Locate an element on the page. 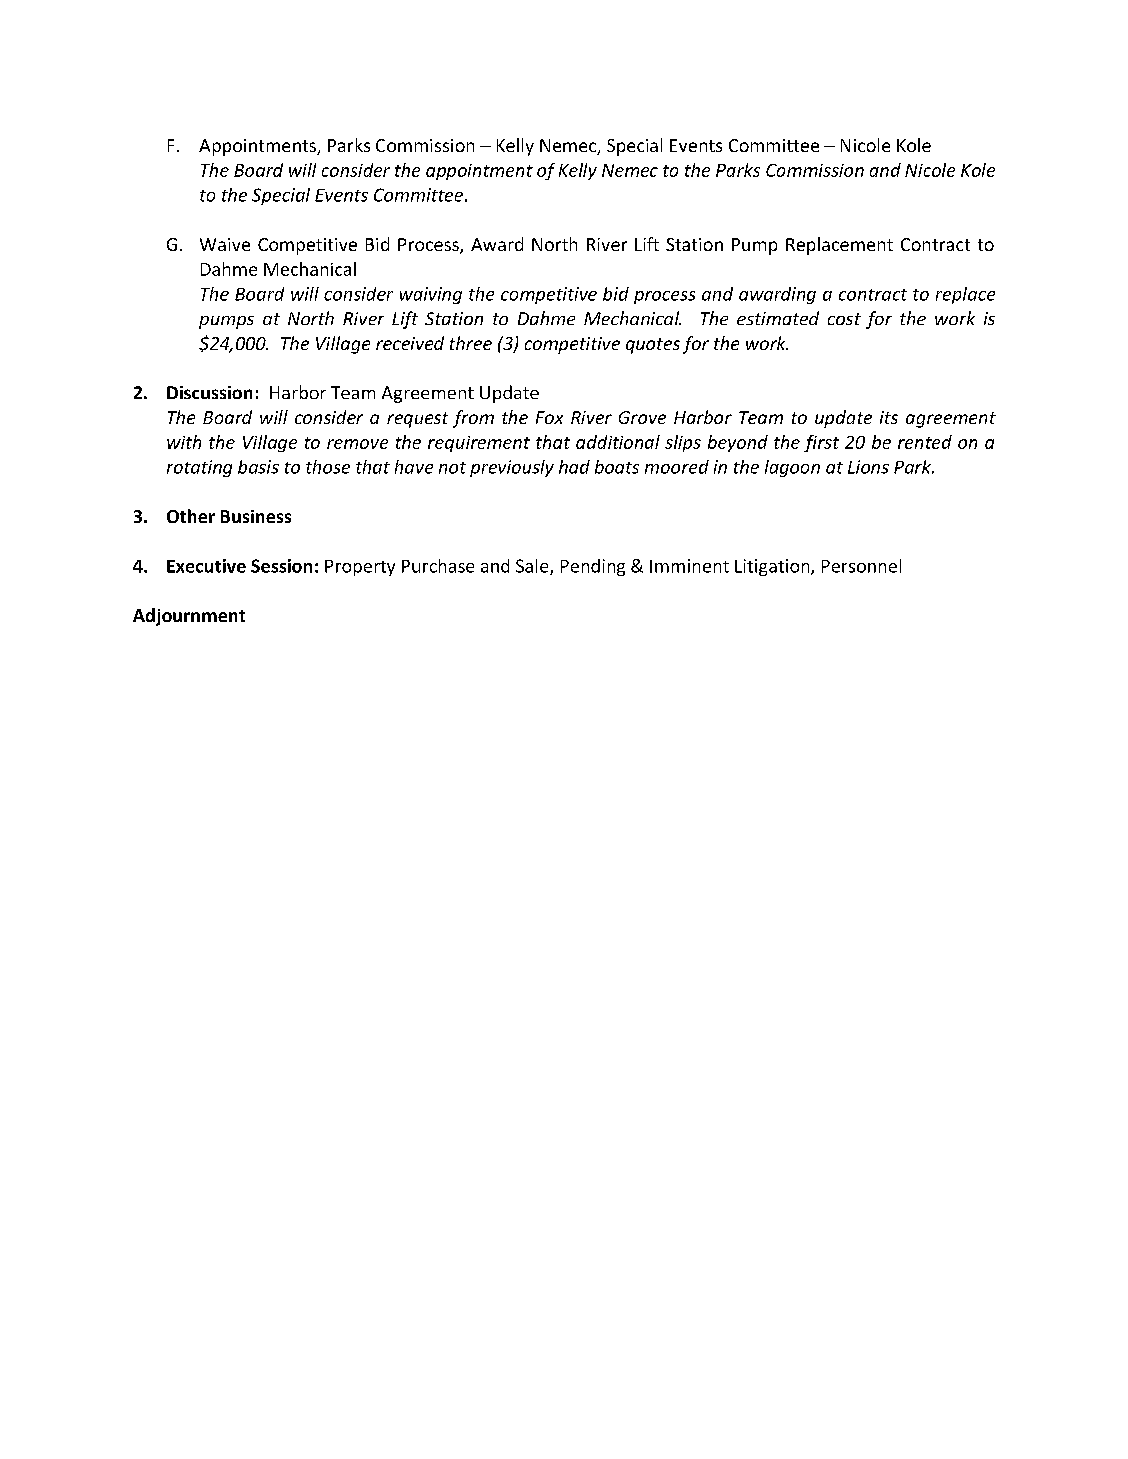 This document has height=1459, width=1128. Waive is located at coordinates (225, 244).
